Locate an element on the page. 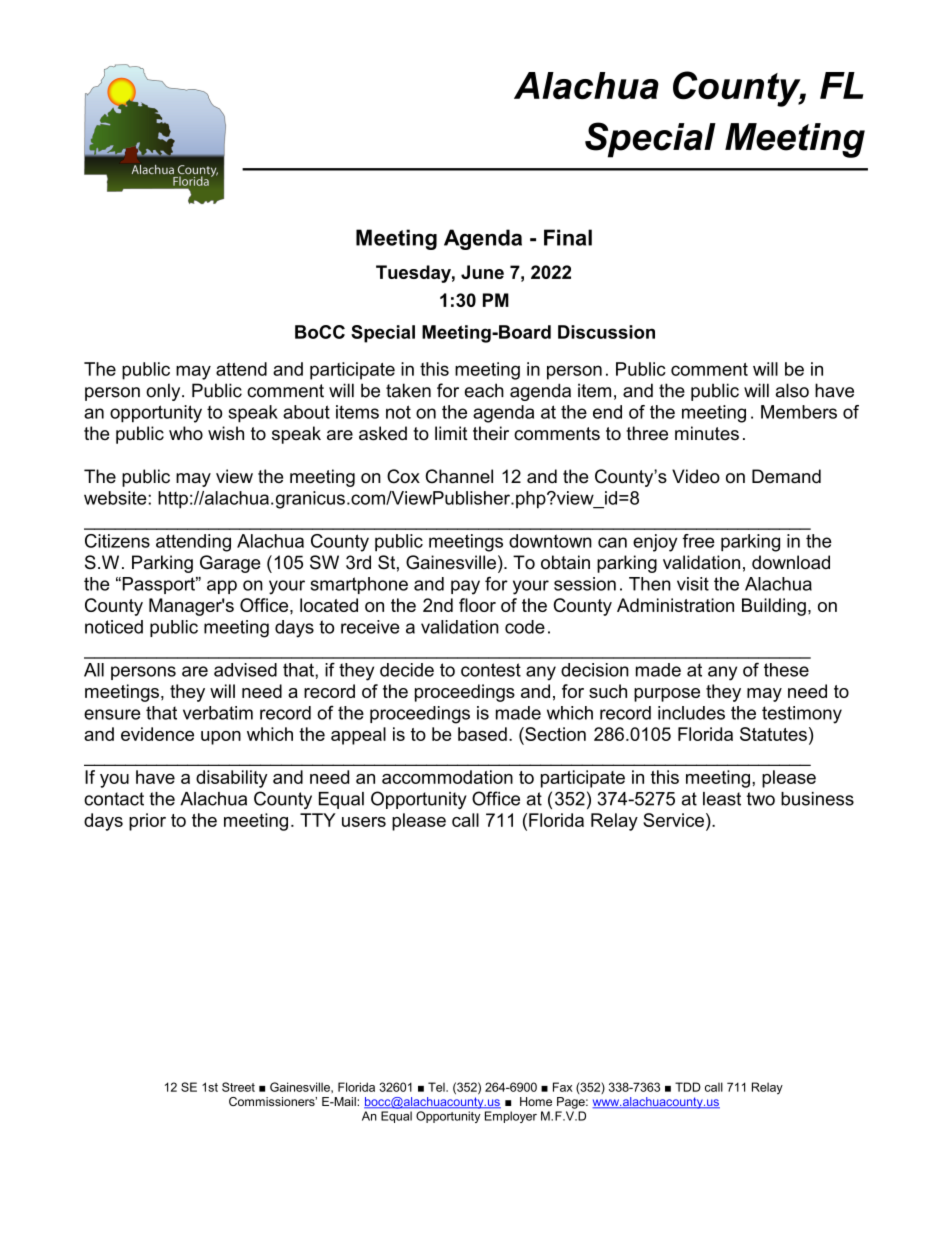  Service is located at coordinates (675, 820).
